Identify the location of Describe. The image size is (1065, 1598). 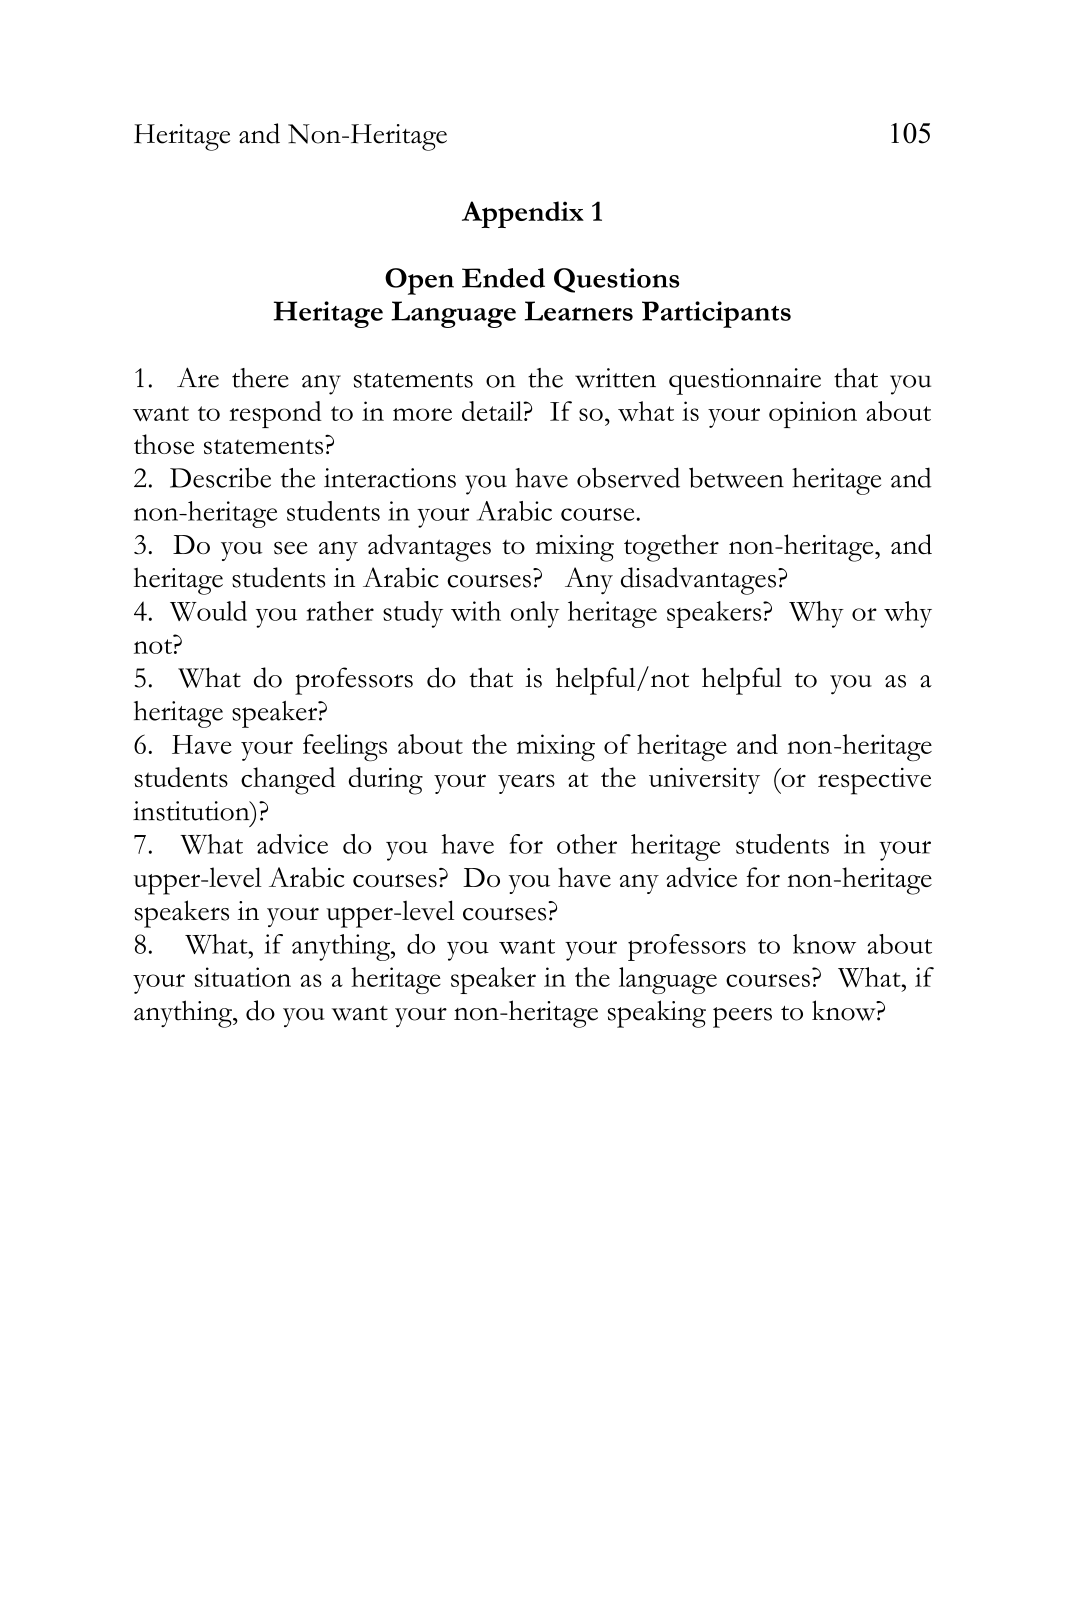
(220, 477).
